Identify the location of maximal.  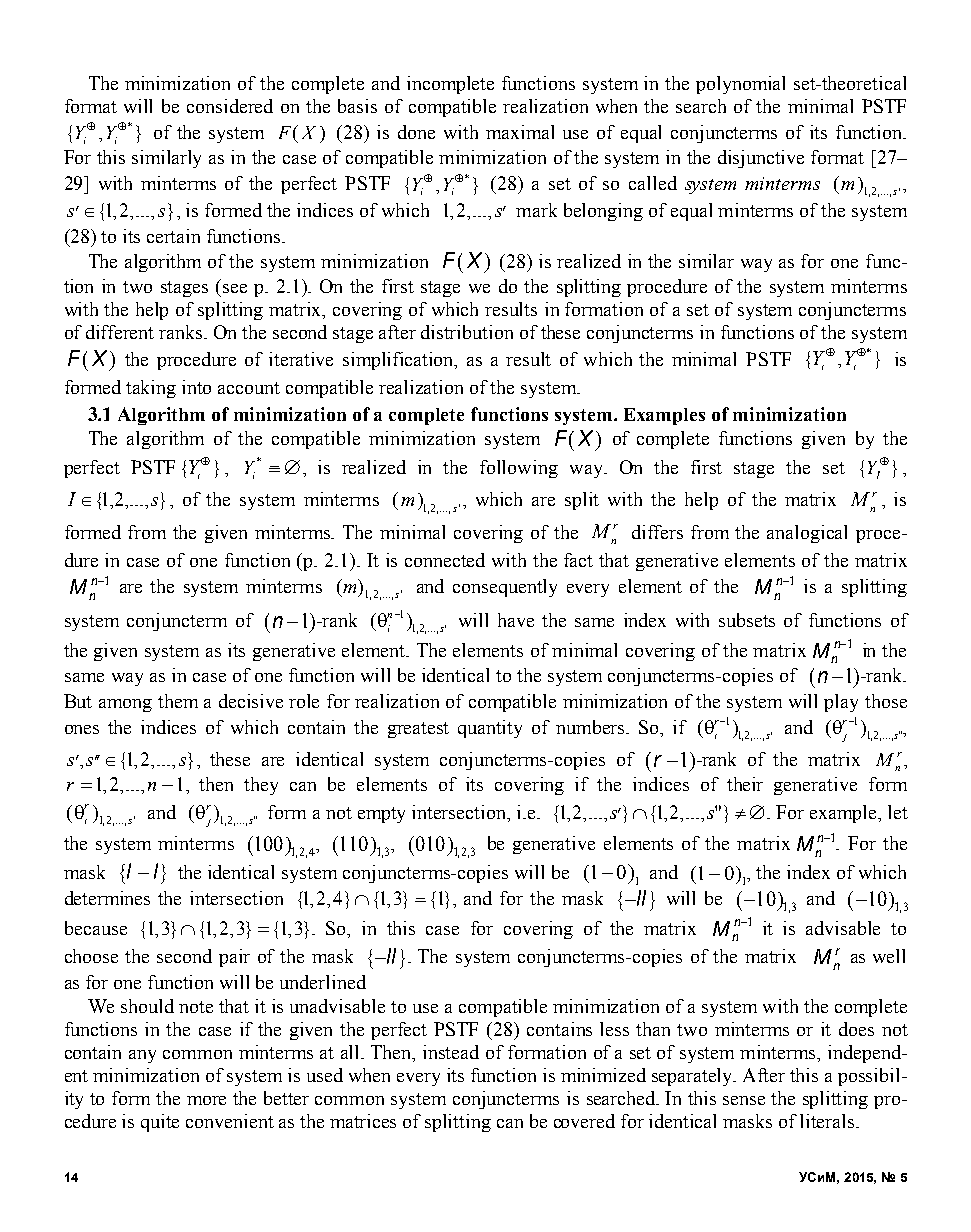
(520, 132).
